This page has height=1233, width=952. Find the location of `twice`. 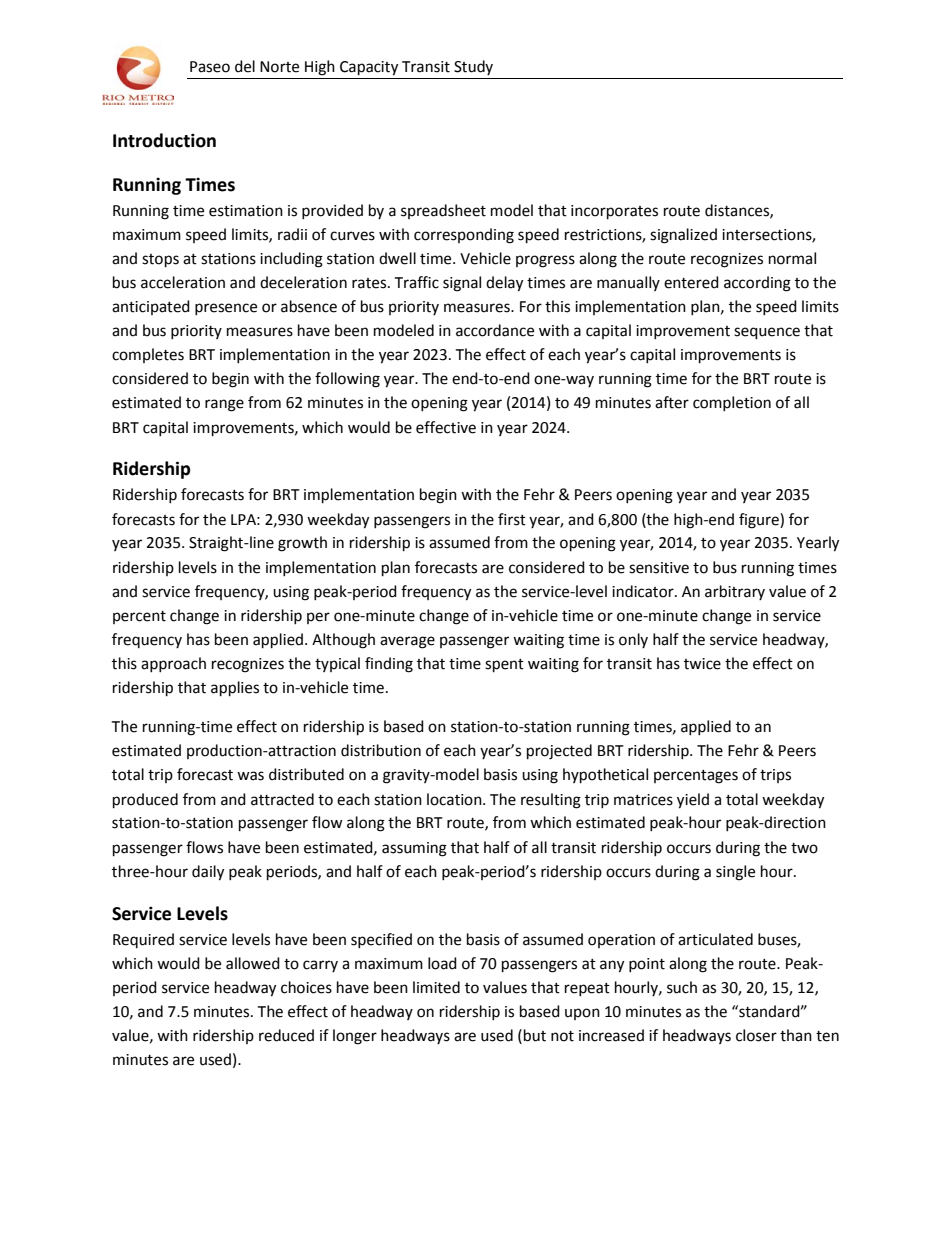

twice is located at coordinates (702, 664).
